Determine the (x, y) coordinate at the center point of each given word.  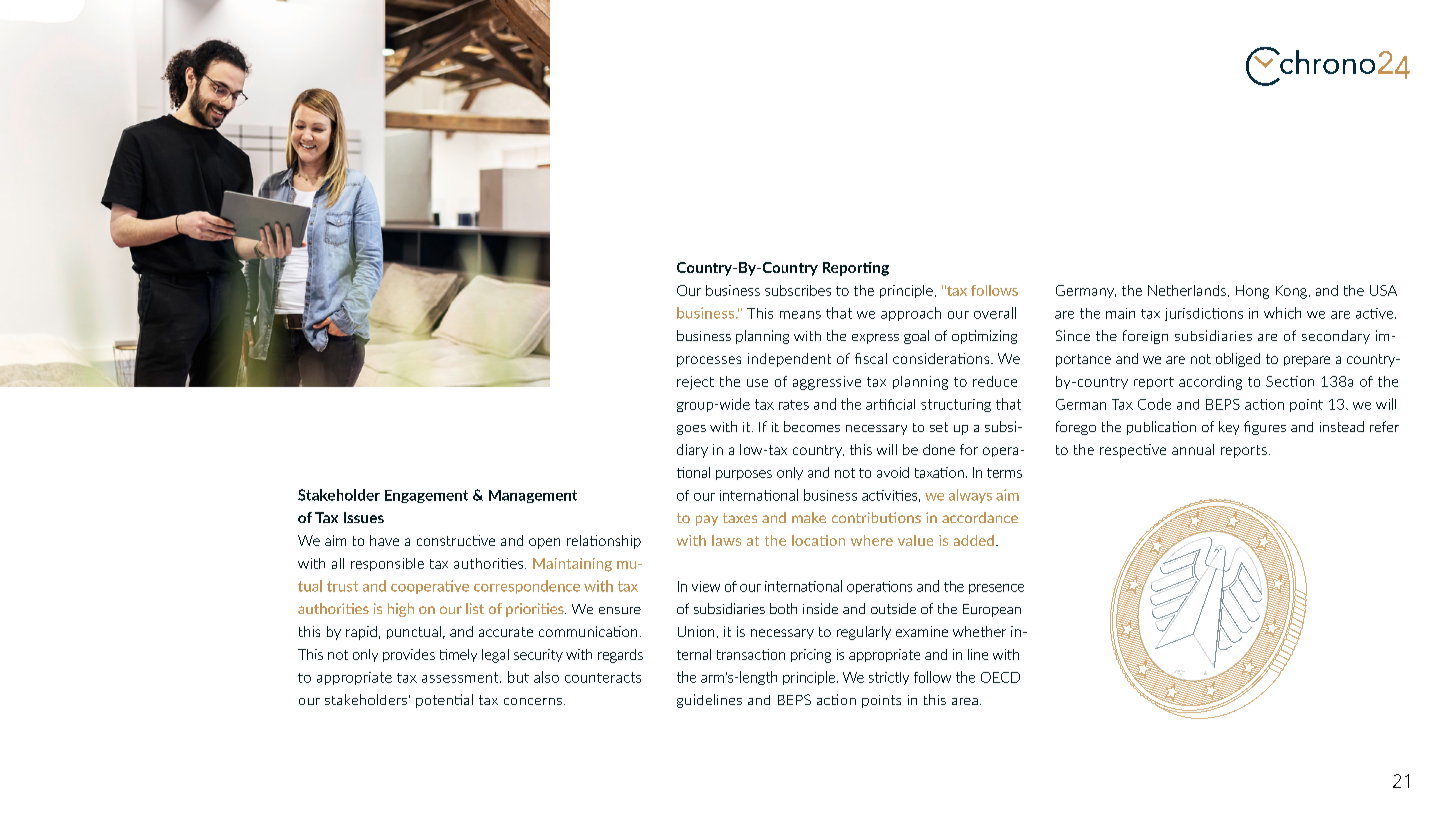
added (974, 540)
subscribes (798, 290)
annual (1193, 449)
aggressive (827, 383)
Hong (1252, 292)
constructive (456, 540)
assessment (461, 677)
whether (979, 631)
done (939, 449)
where (872, 540)
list (475, 608)
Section (1290, 381)
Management (533, 496)
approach (911, 314)
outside (893, 608)
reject (695, 383)
